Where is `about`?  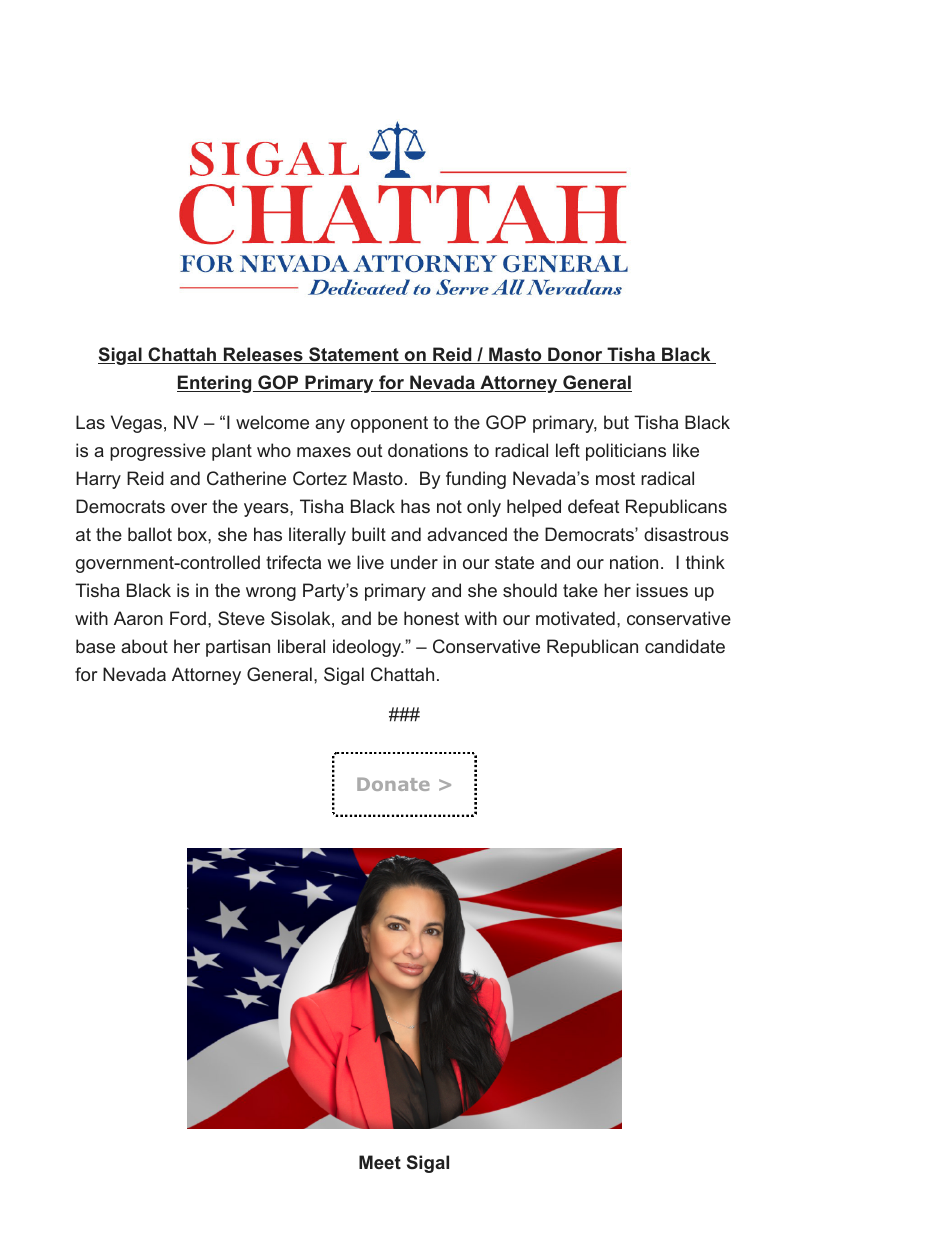 about is located at coordinates (144, 646).
